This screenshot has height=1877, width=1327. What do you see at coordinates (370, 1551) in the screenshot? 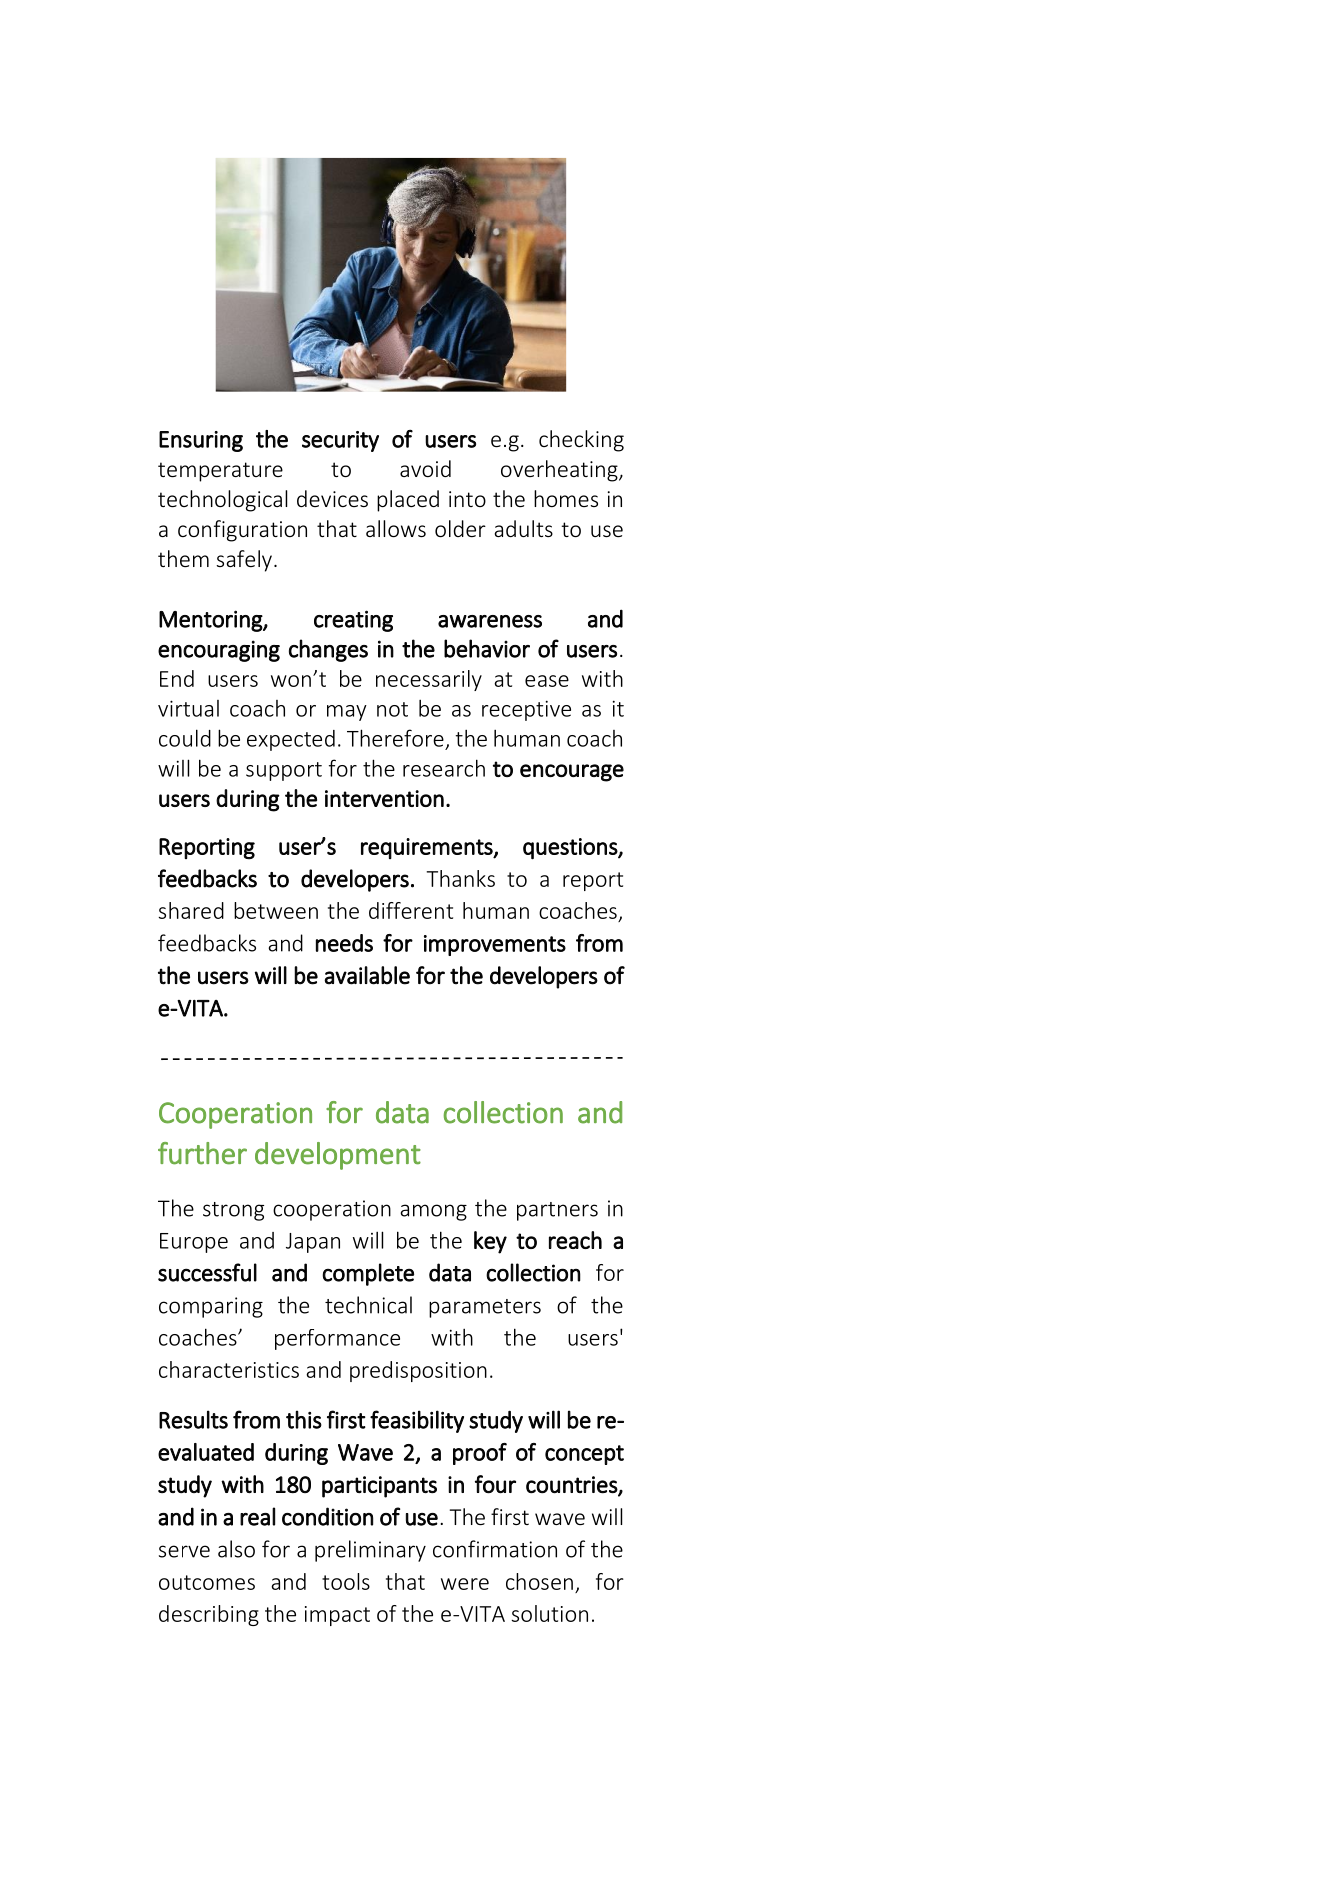
I see `preliminary` at bounding box center [370, 1551].
